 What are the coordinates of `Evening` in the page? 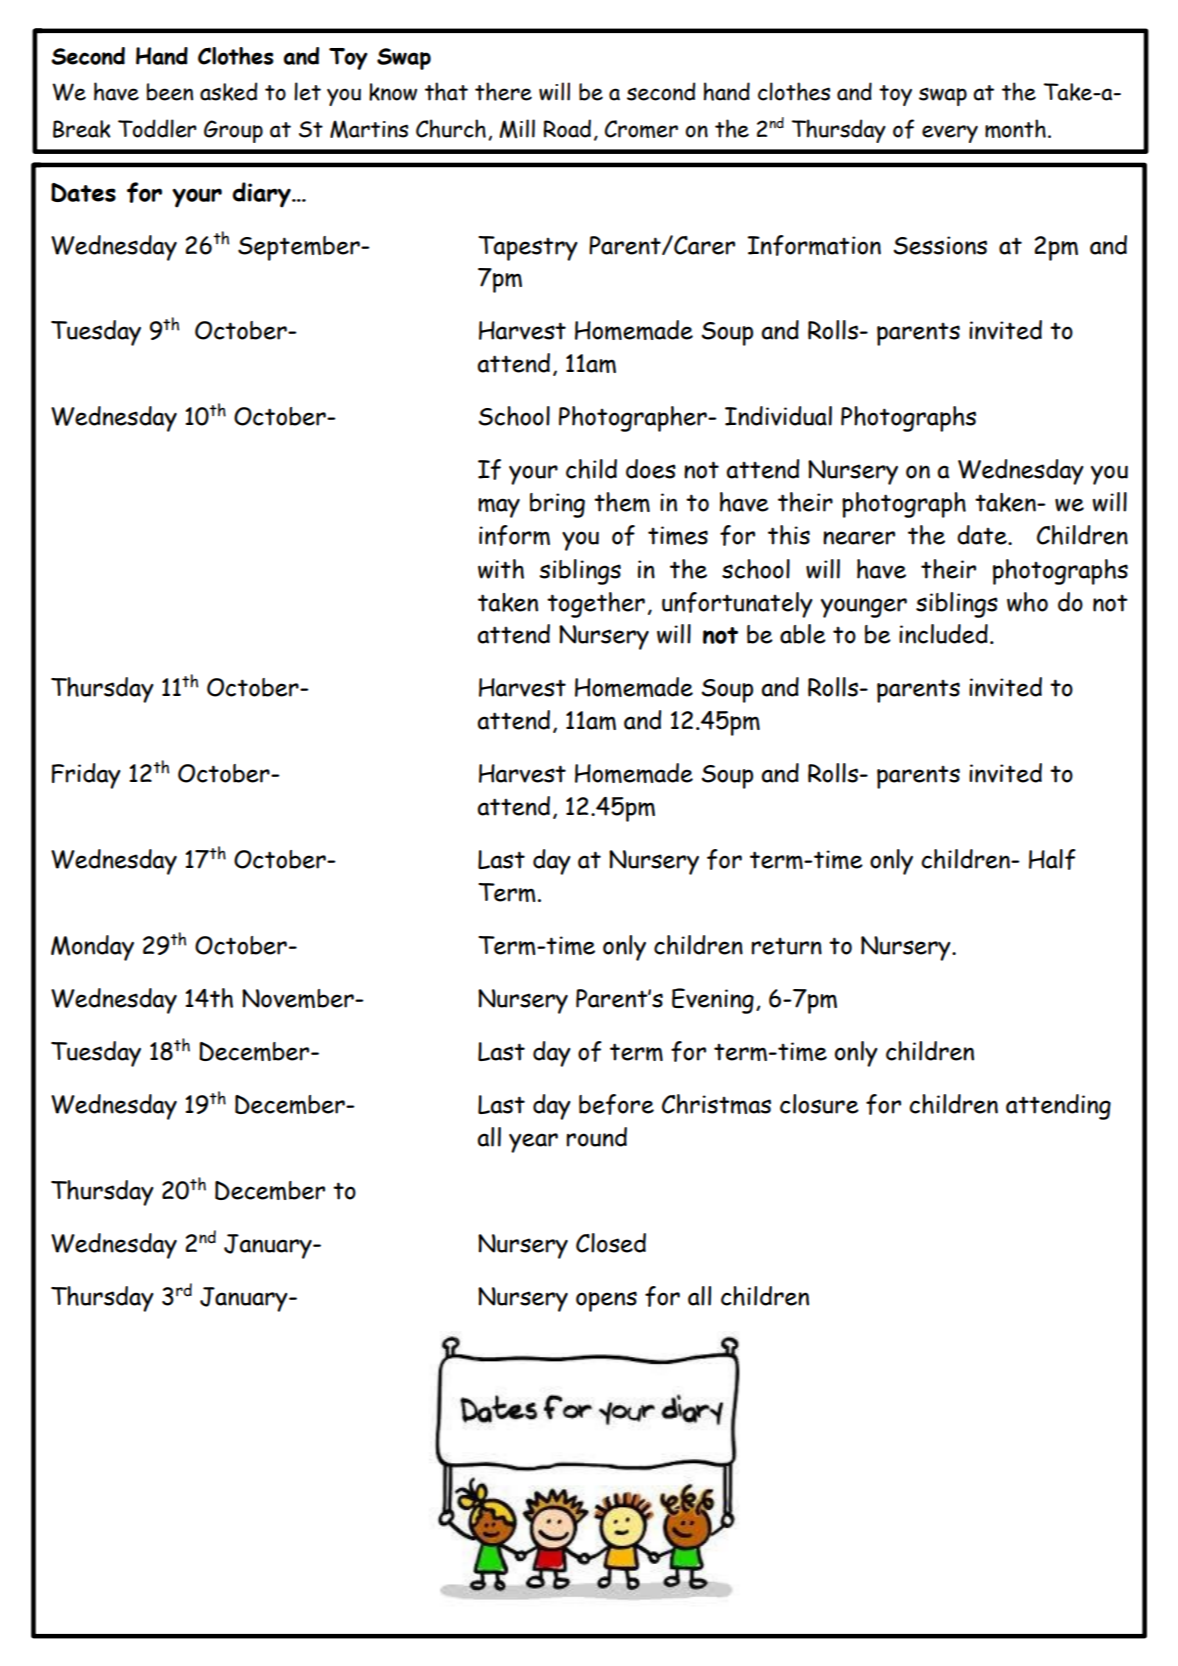 It's located at (713, 1001).
